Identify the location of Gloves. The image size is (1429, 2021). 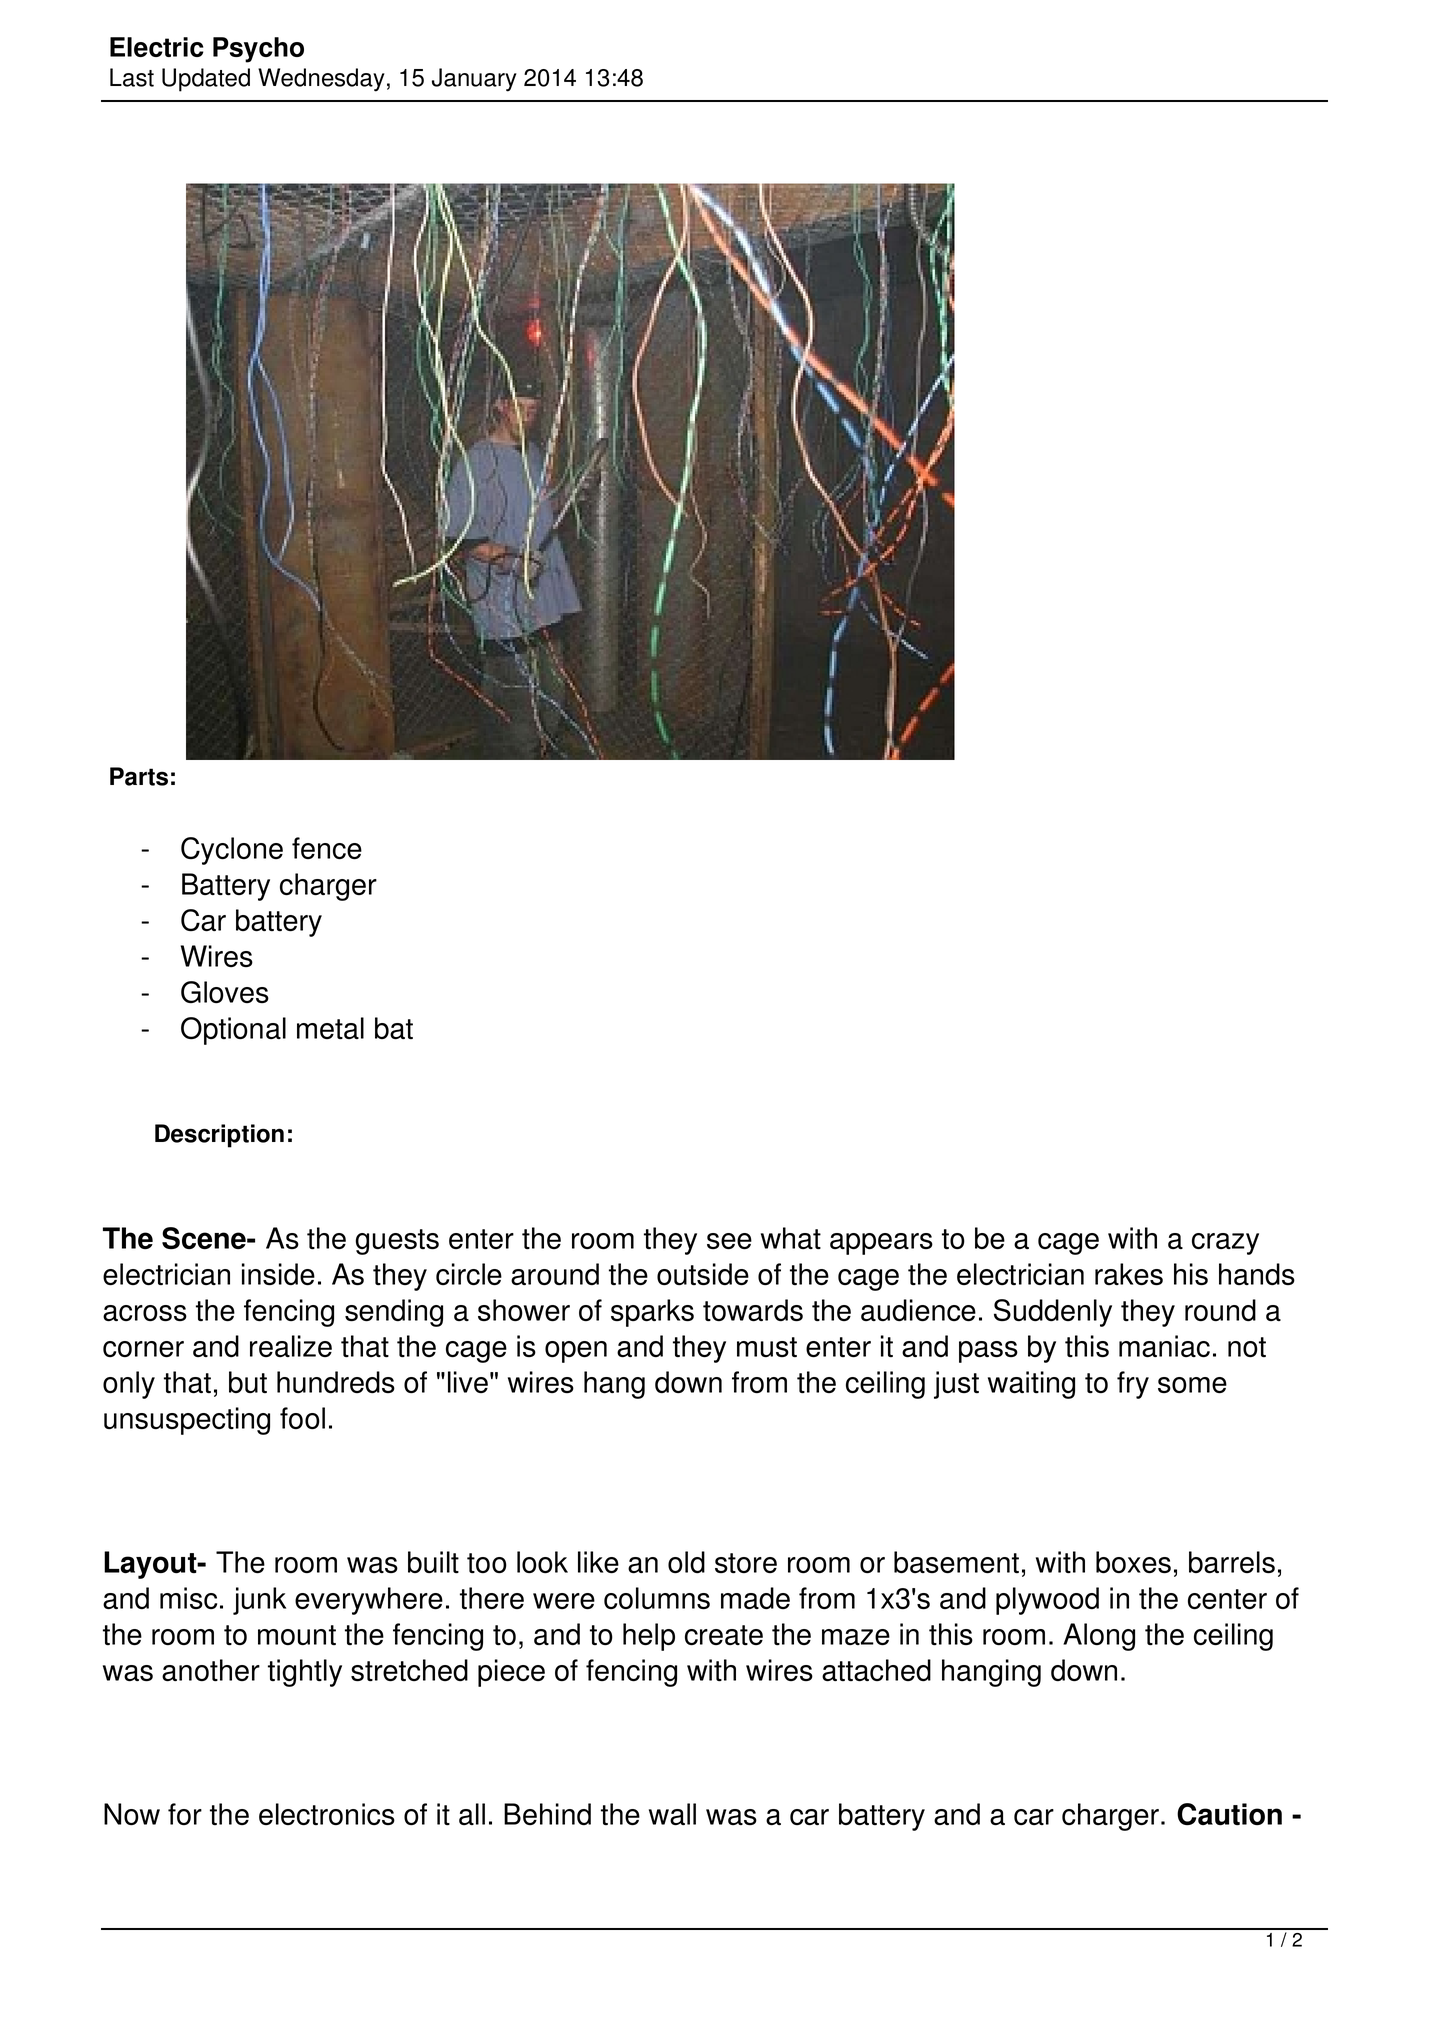
(225, 992).
